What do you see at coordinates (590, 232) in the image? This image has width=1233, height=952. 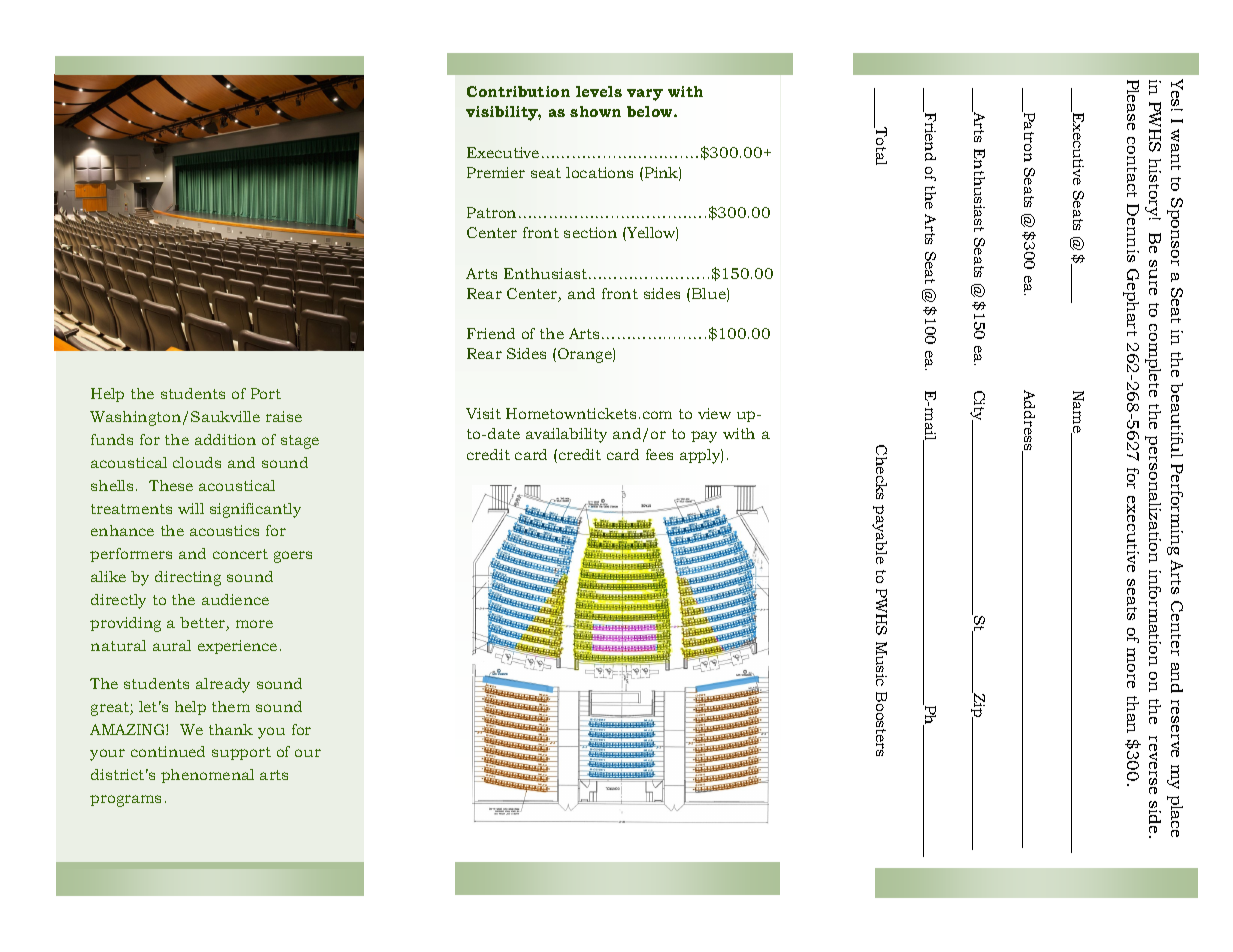 I see `section` at bounding box center [590, 232].
